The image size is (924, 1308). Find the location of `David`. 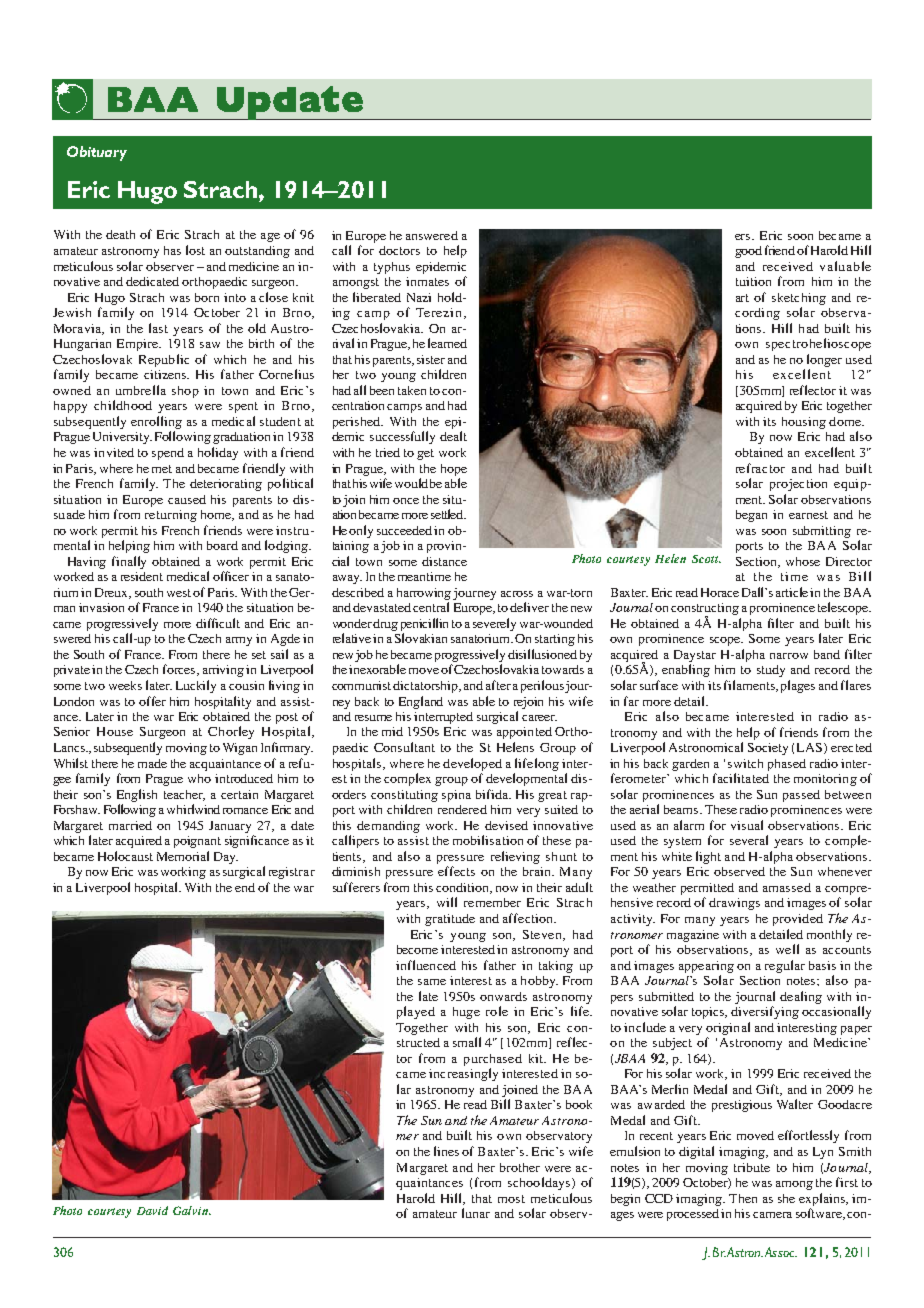

David is located at coordinates (152, 1210).
